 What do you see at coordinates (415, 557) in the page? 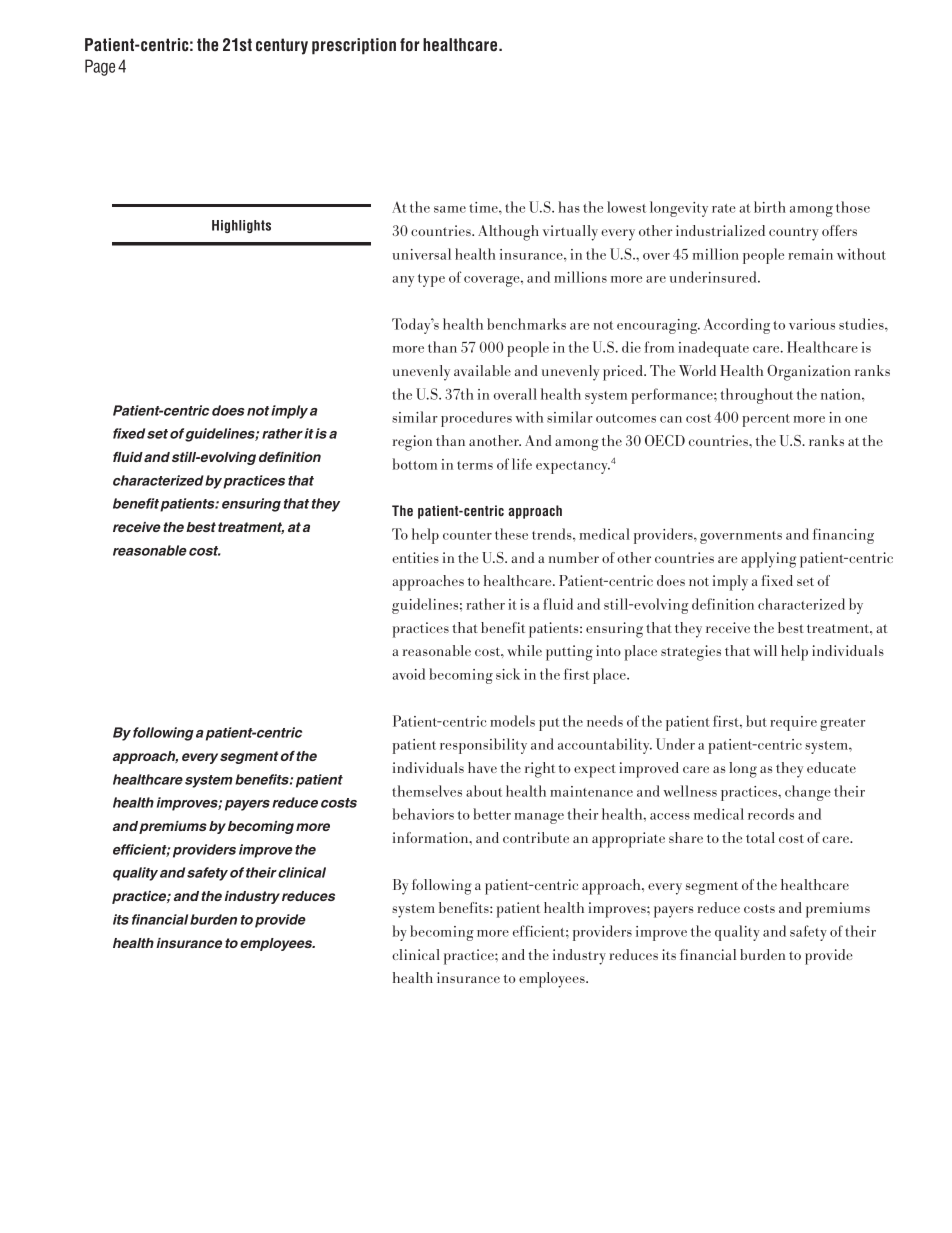
I see `entities` at bounding box center [415, 557].
